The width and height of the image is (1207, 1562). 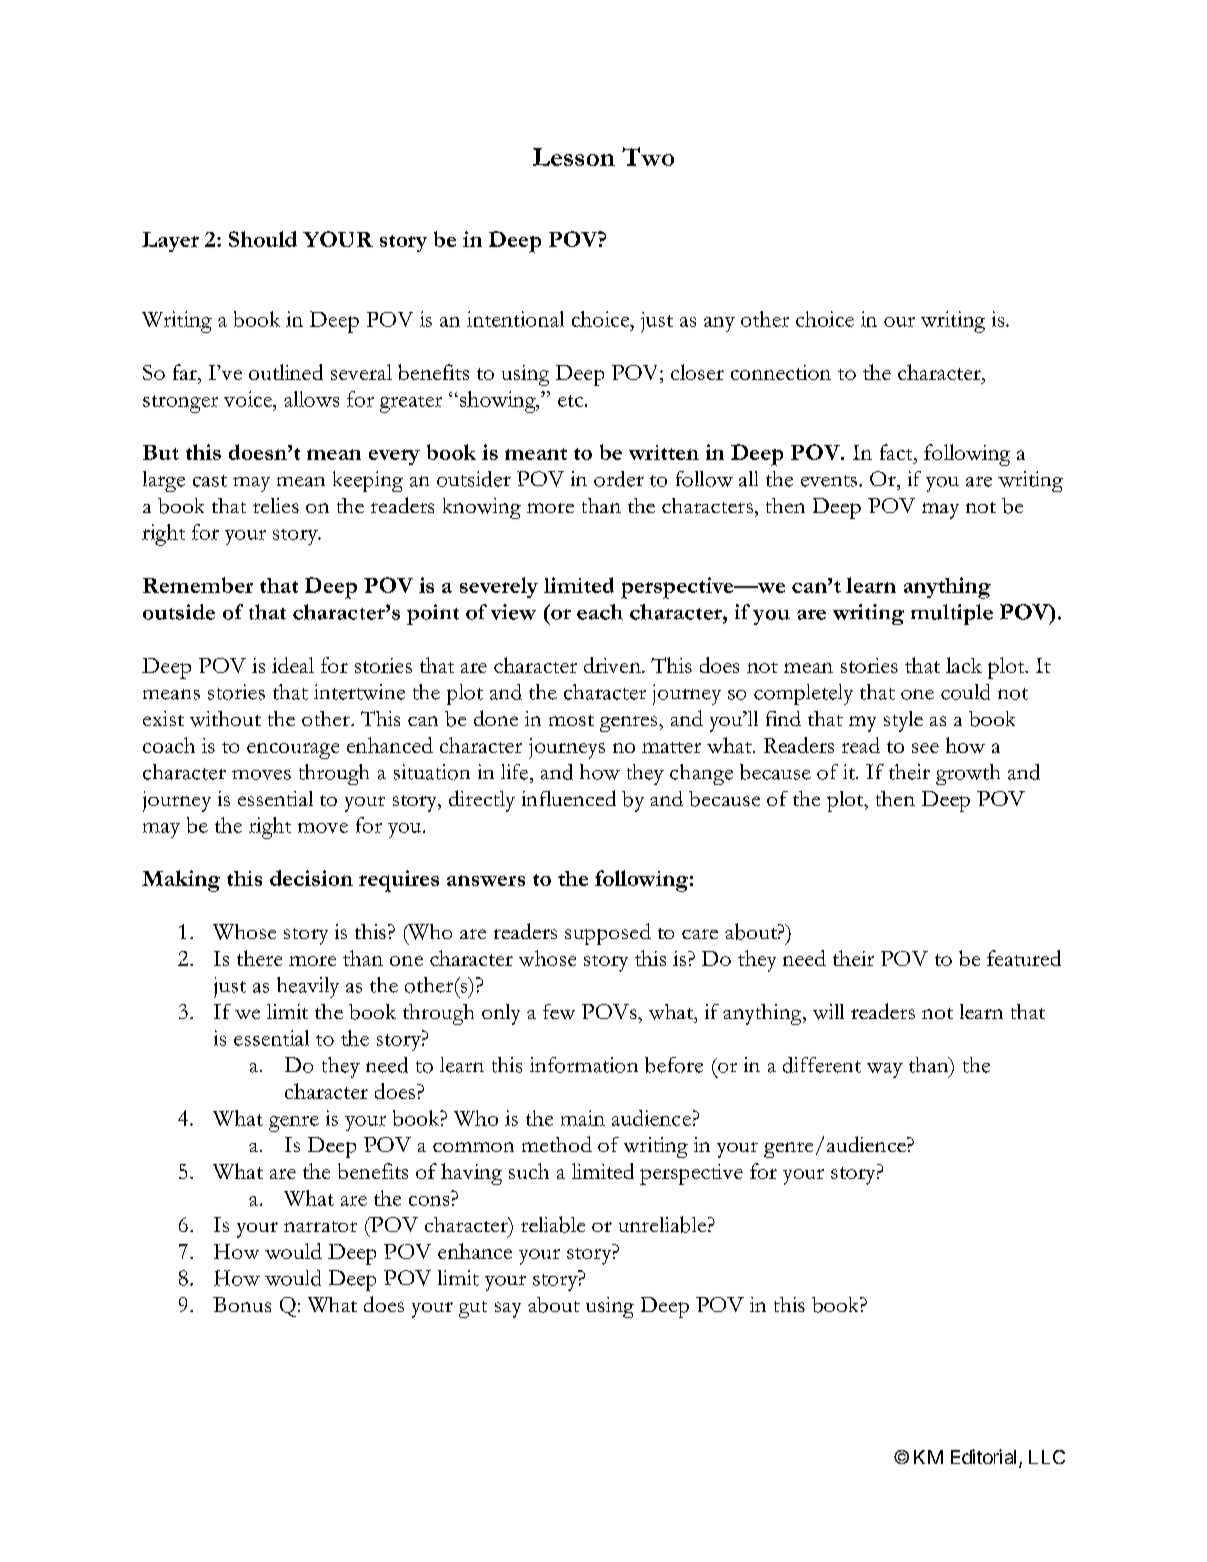 I want to click on order, so click(x=619, y=479).
